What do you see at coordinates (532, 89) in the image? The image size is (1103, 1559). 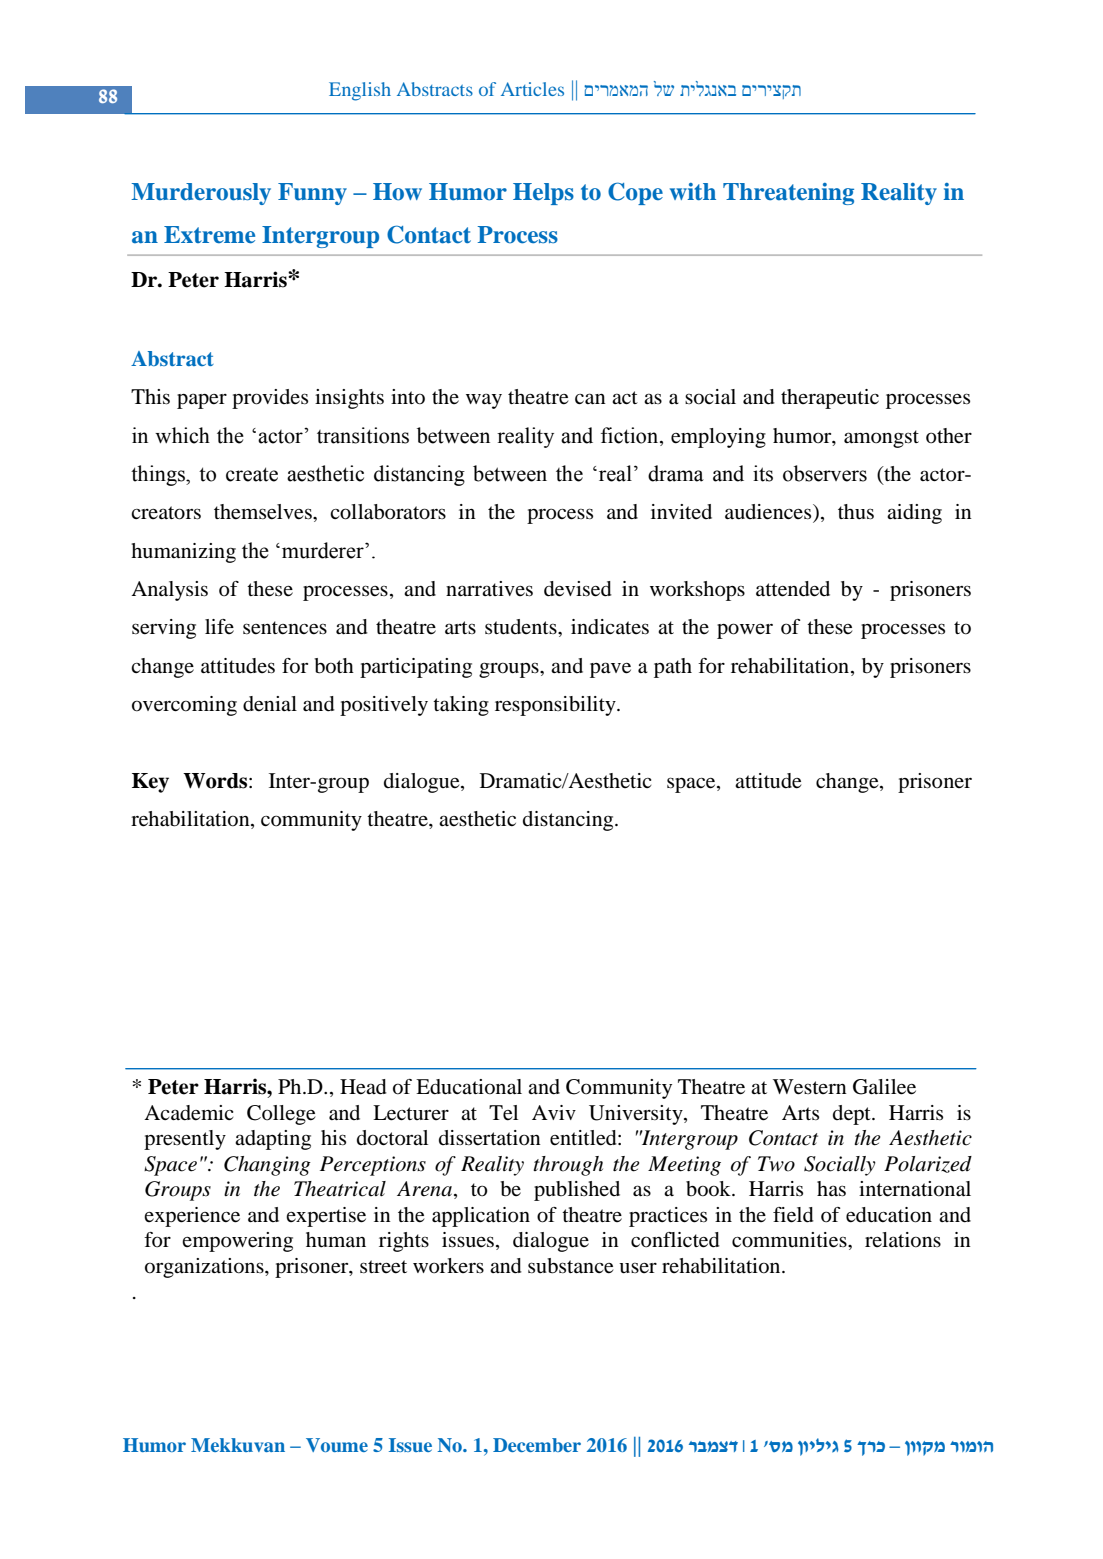 I see `Articles` at bounding box center [532, 89].
